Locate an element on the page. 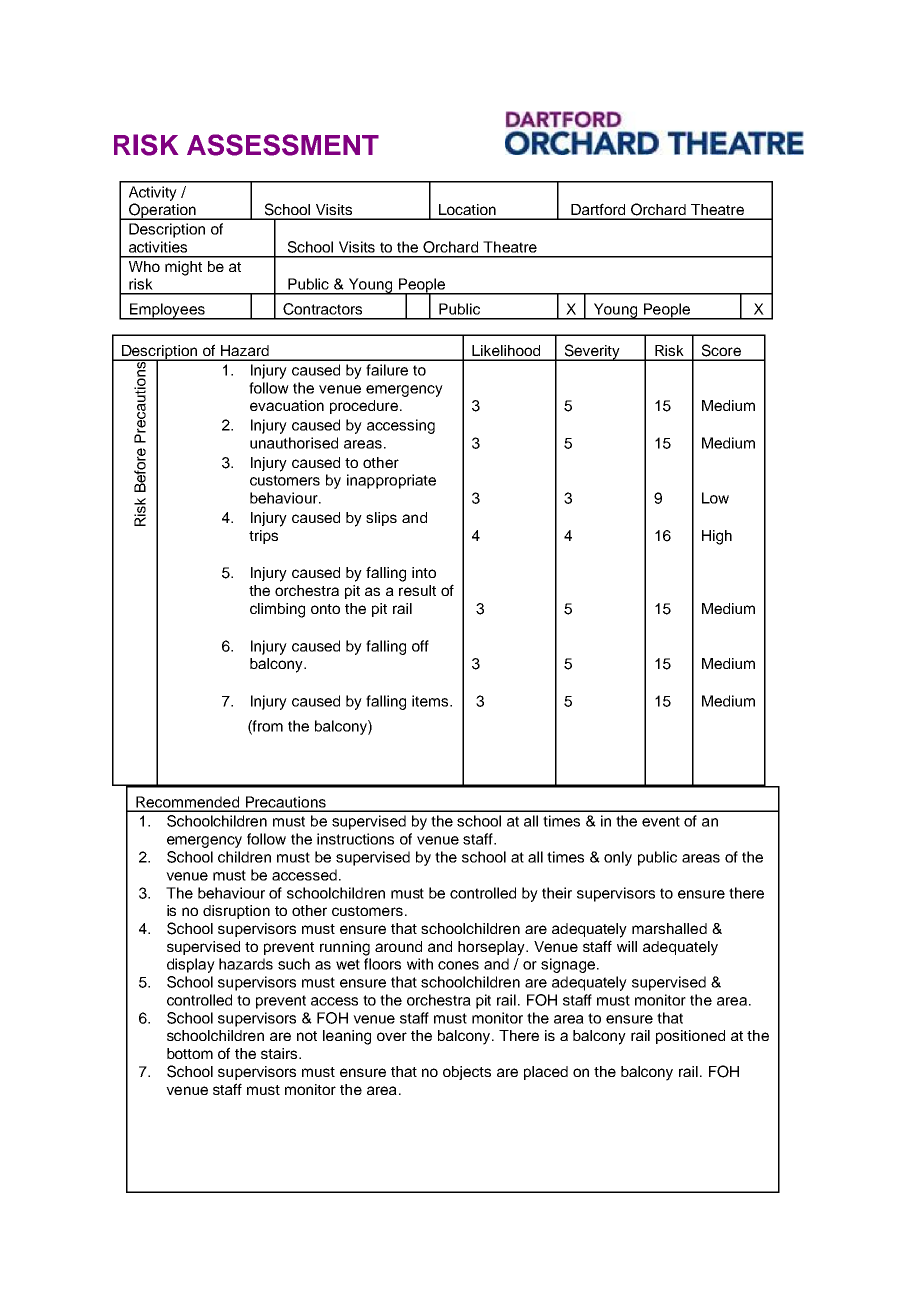  bottom is located at coordinates (190, 1053).
